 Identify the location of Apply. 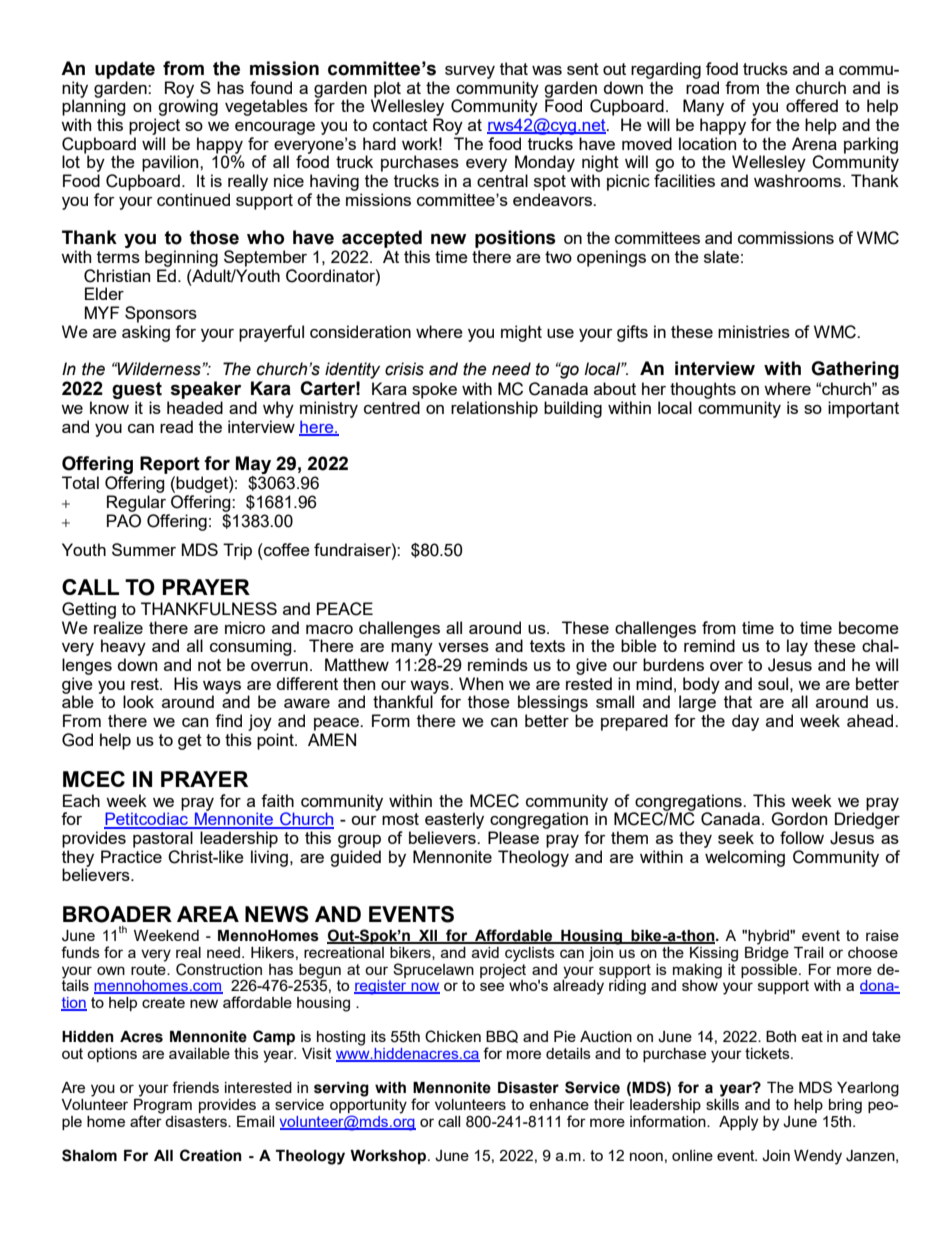
(738, 1123).
